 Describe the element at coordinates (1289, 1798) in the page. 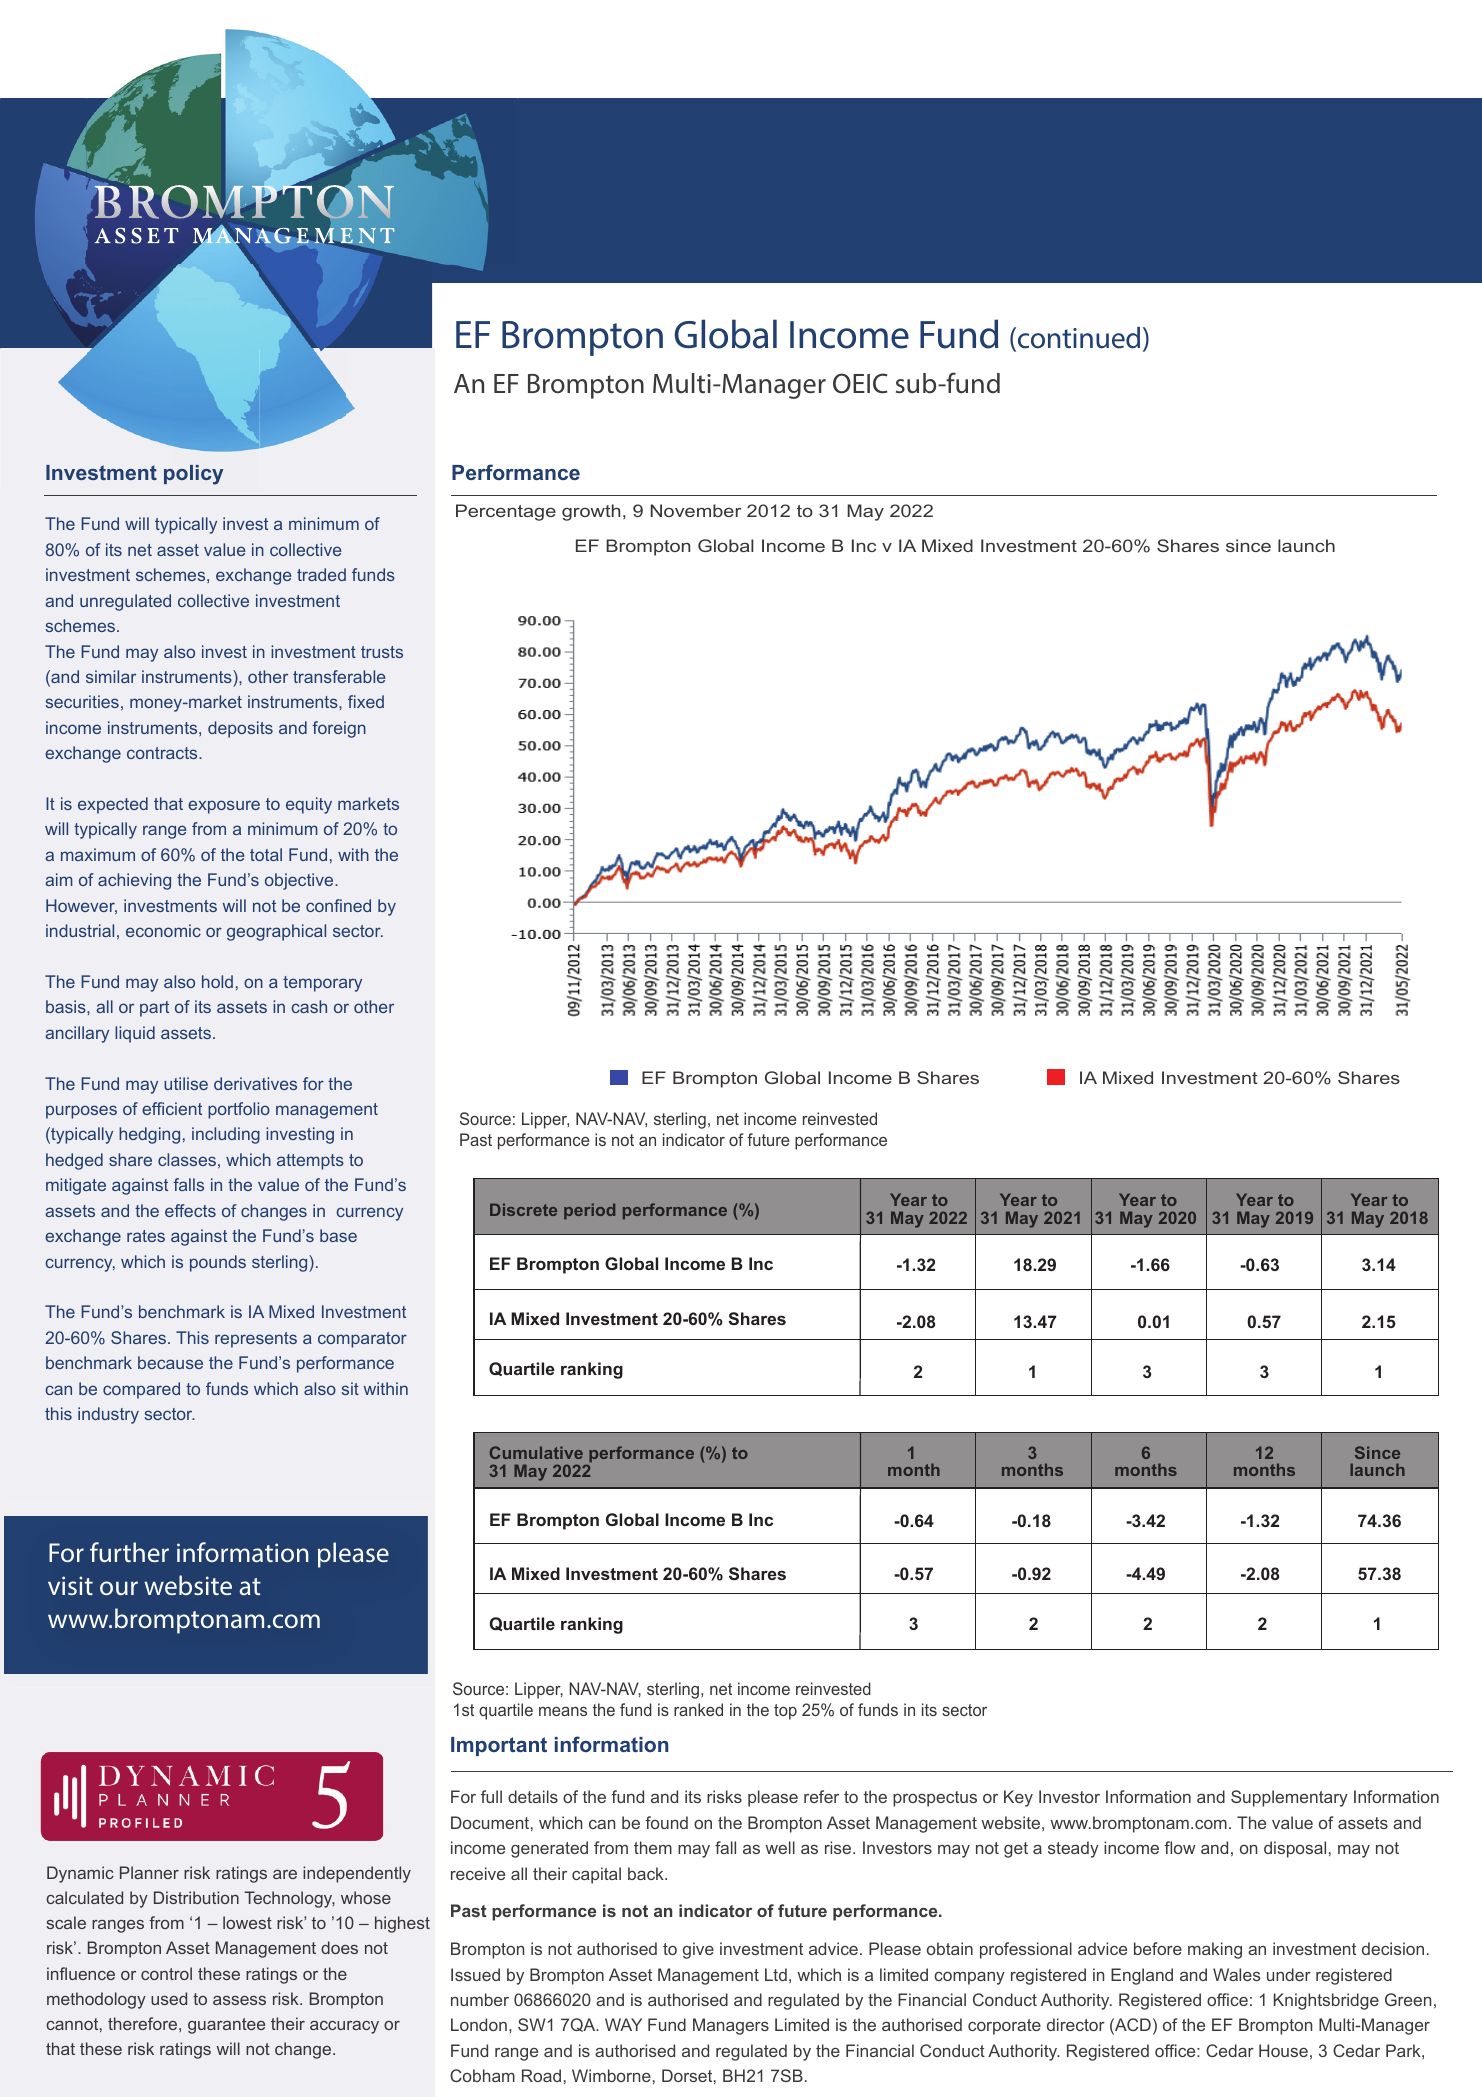

I see `Supplementary` at that location.
